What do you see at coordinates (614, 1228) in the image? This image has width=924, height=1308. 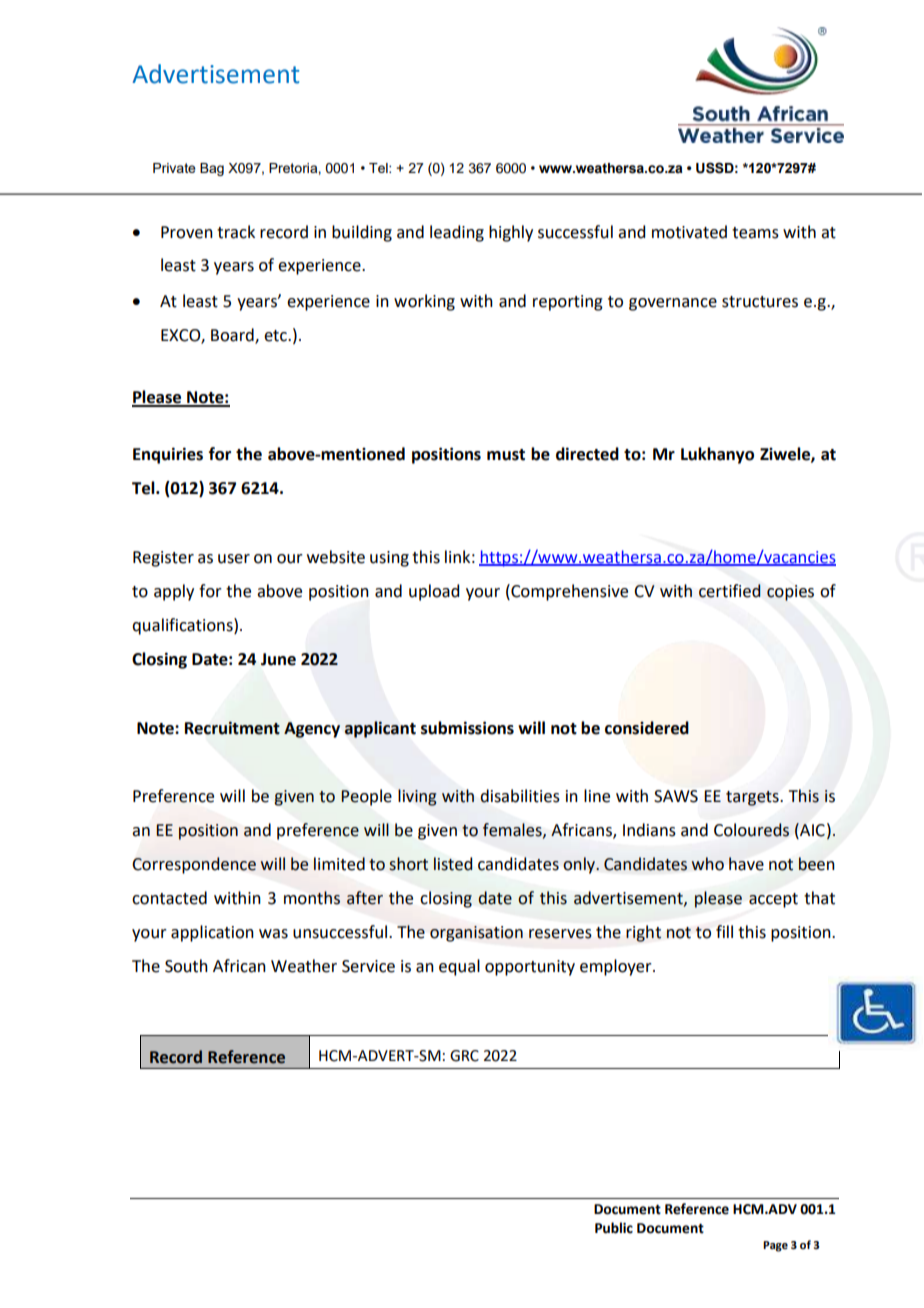 I see `Public` at bounding box center [614, 1228].
